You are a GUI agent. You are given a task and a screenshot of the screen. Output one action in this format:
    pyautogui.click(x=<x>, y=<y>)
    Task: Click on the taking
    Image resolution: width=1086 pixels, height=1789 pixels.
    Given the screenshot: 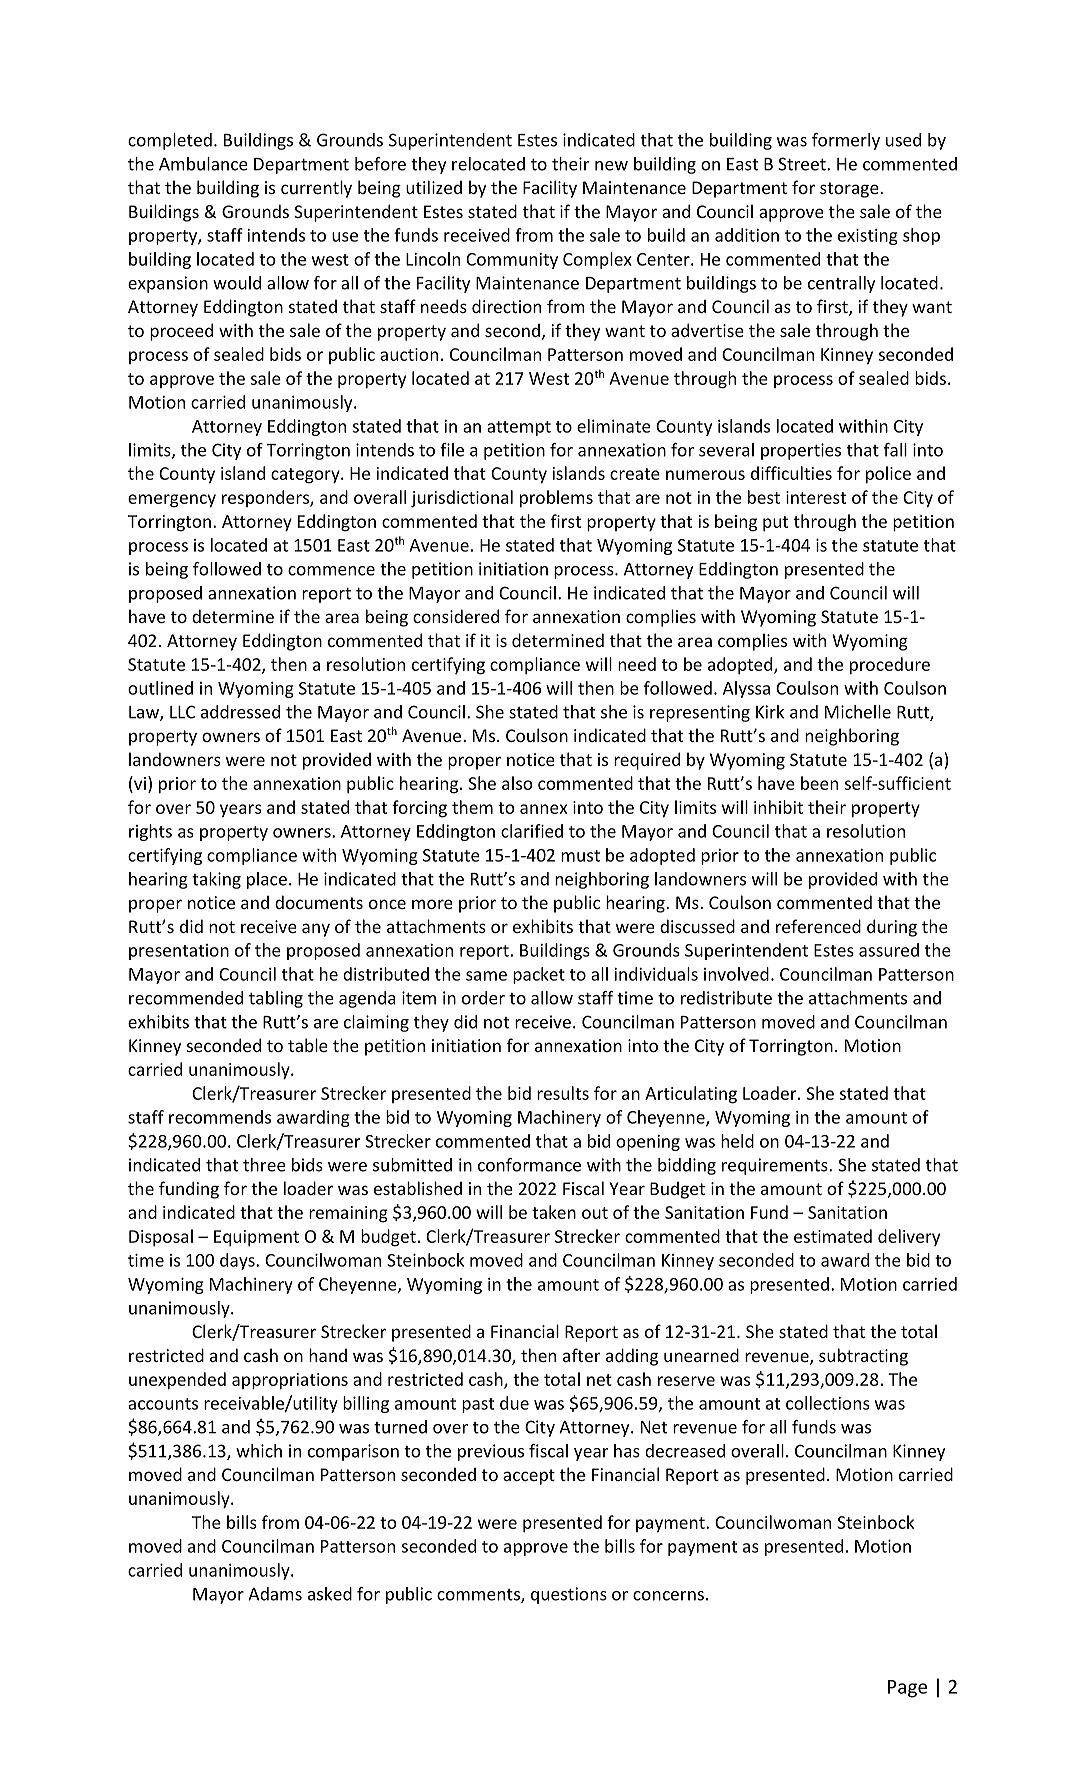 What is the action you would take?
    pyautogui.click(x=216, y=880)
